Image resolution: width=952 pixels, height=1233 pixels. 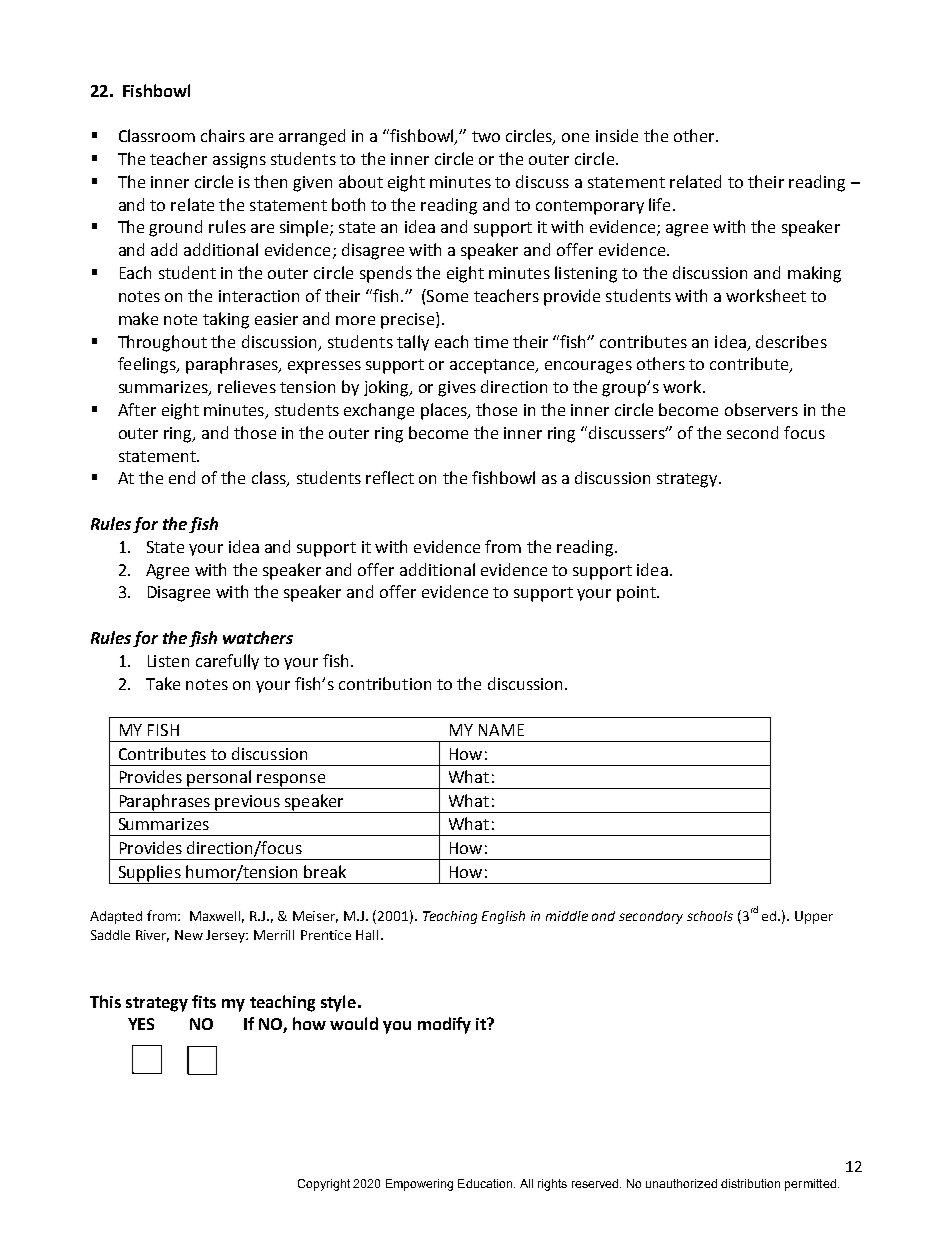 I want to click on Copyright, so click(x=324, y=1185).
